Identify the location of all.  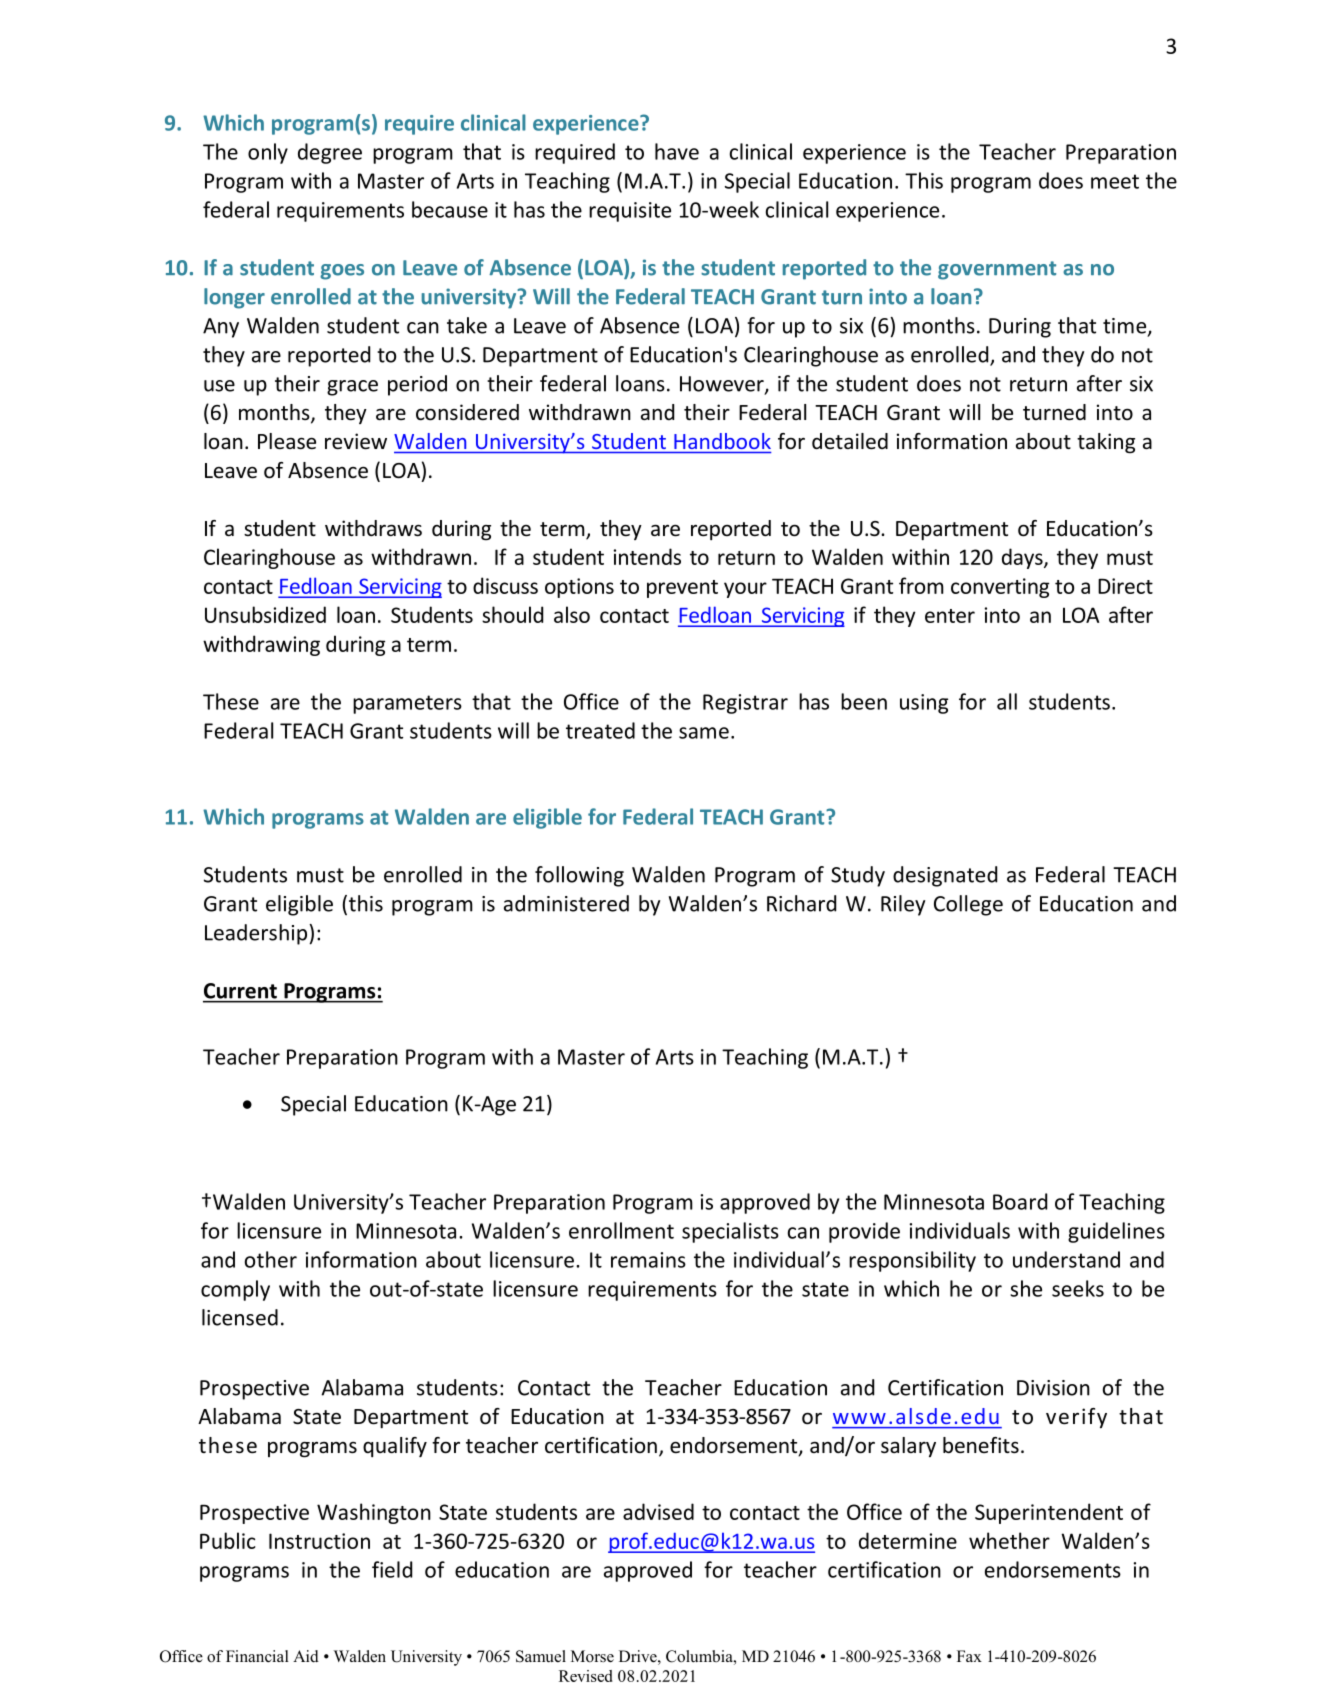
(1007, 701).
